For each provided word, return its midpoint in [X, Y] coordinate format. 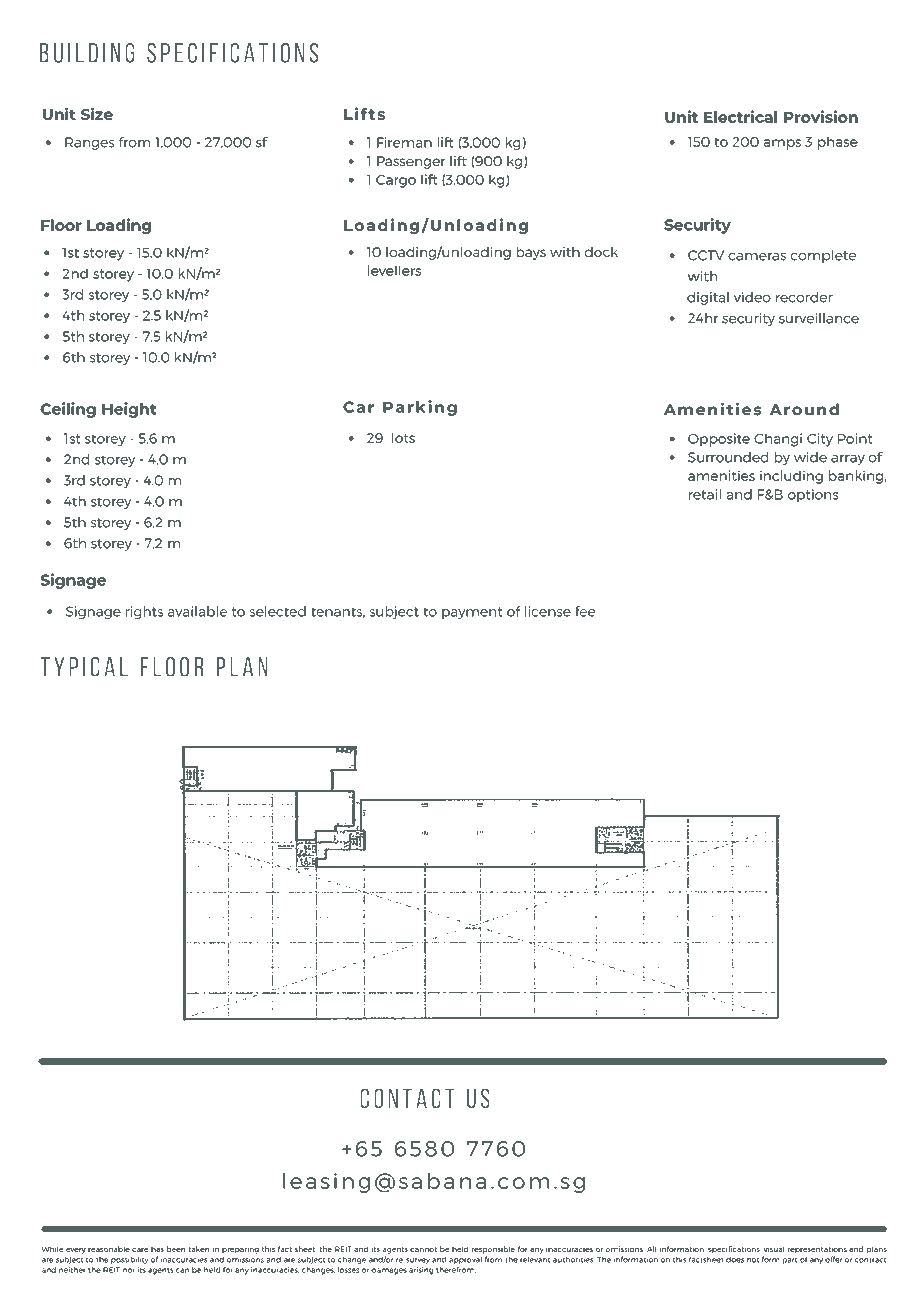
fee [585, 611]
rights [144, 612]
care [140, 1250]
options [813, 495]
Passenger [411, 162]
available [197, 611]
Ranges [89, 143]
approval [465, 1260]
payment [472, 613]
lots [403, 437]
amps [782, 144]
